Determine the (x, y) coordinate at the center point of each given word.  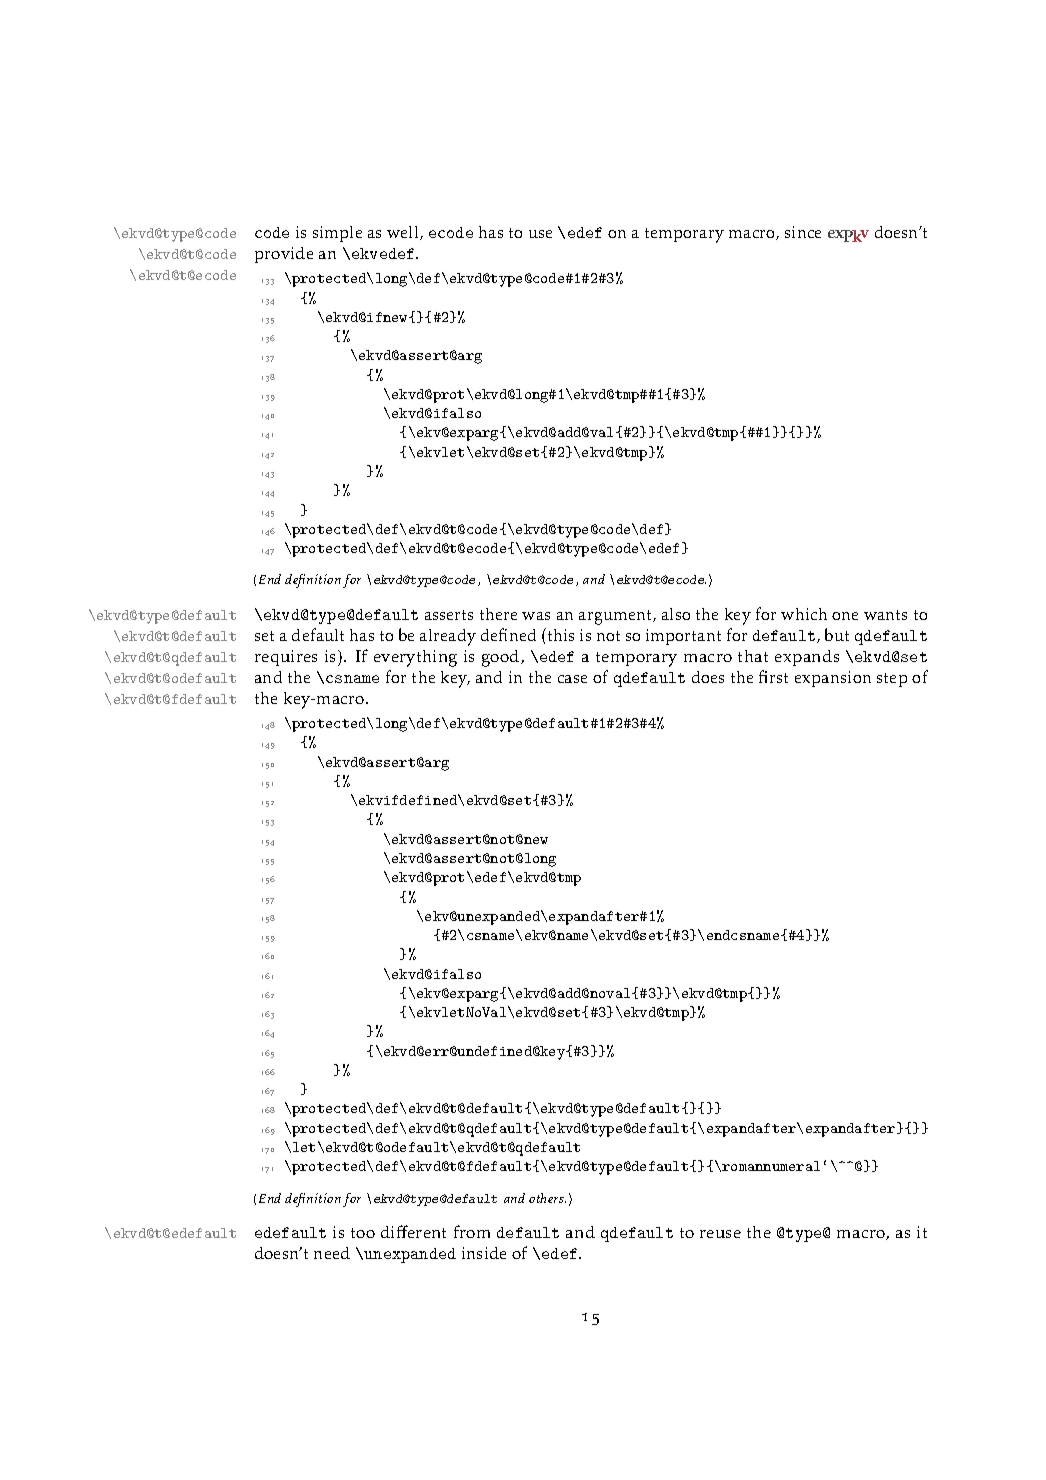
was (536, 616)
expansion (833, 679)
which (804, 614)
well (404, 233)
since (803, 232)
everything (415, 658)
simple (337, 234)
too (363, 1233)
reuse (720, 1234)
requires (286, 658)
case (572, 679)
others (547, 1198)
